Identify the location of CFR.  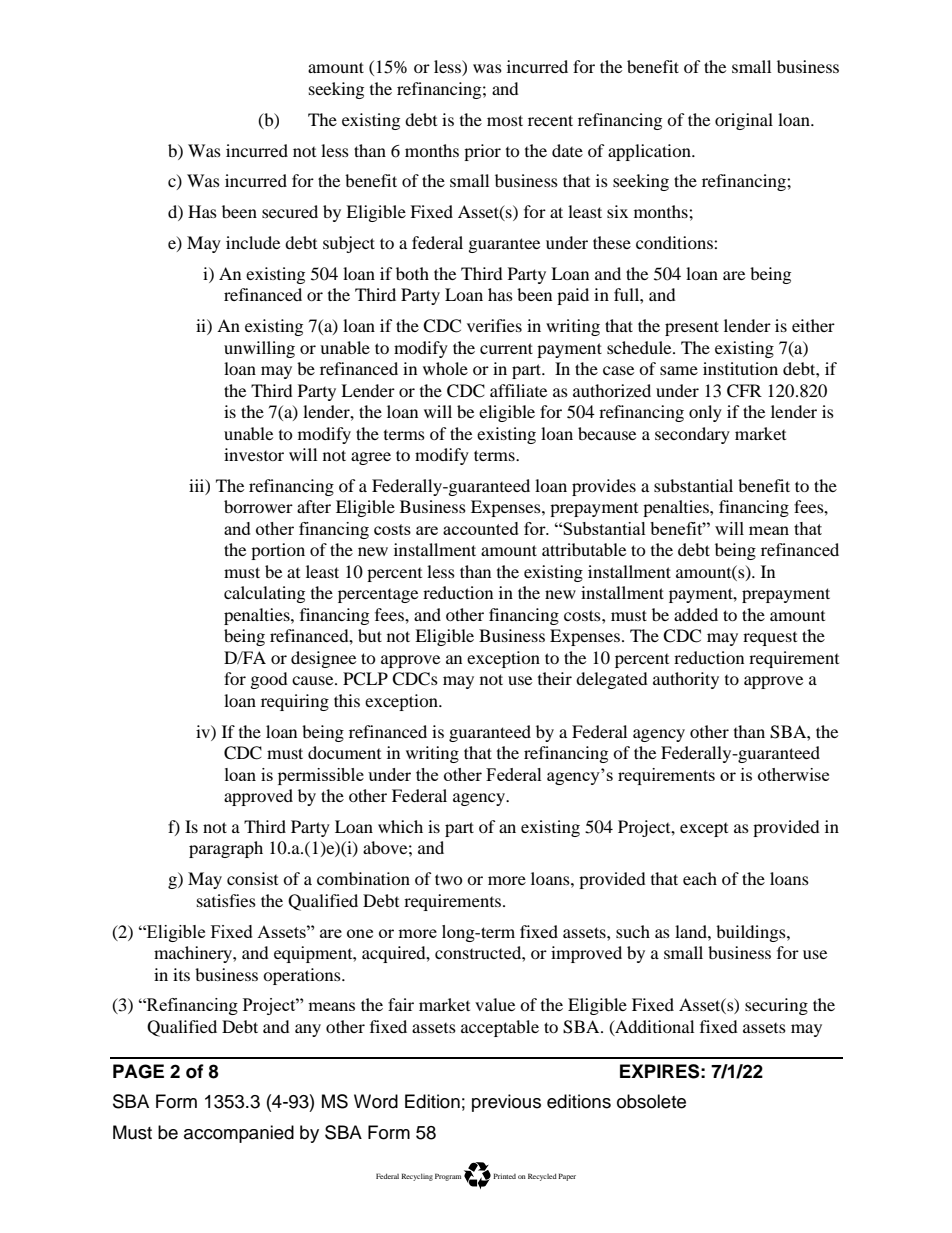
(744, 391).
